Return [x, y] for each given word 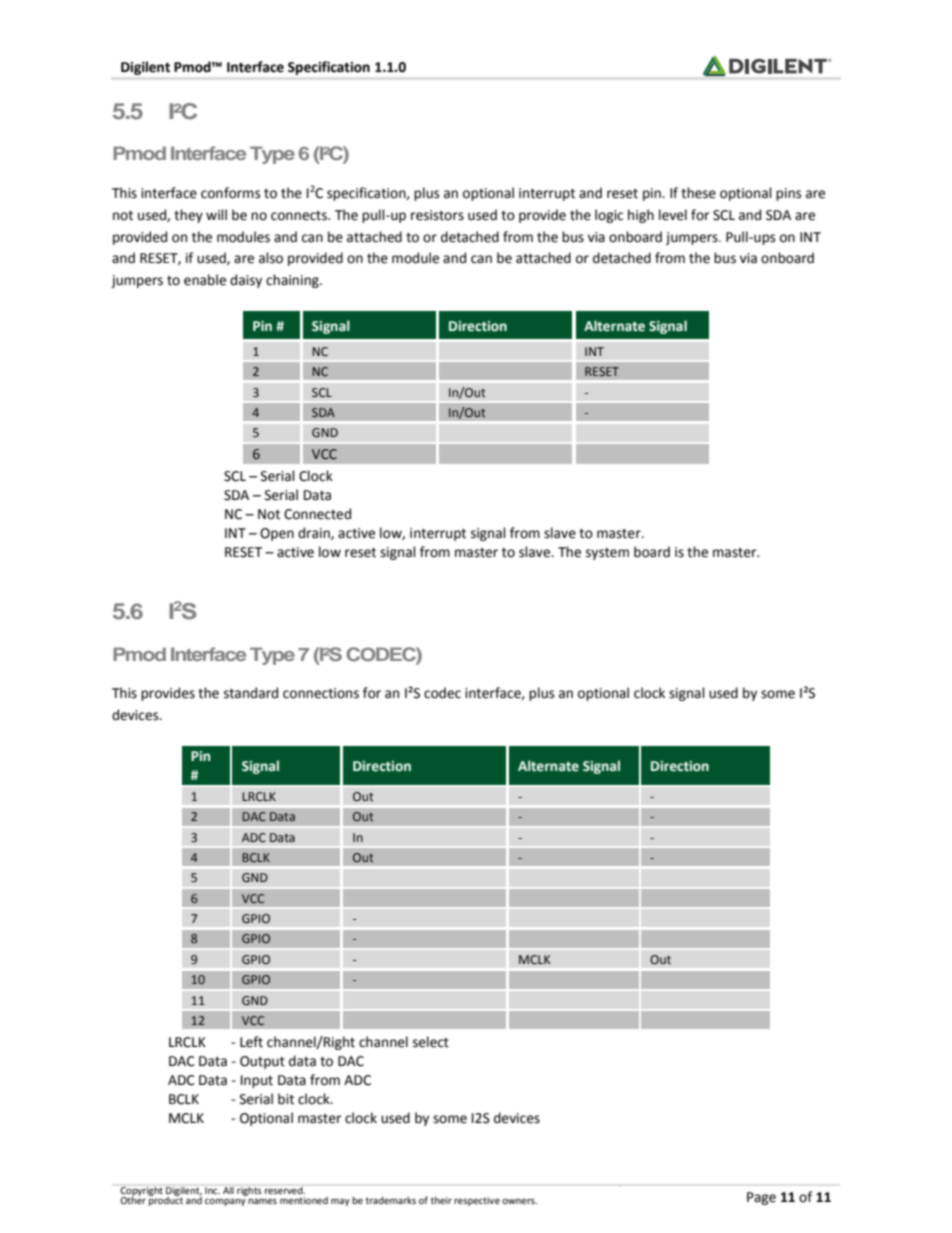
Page [761, 1198]
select [431, 1042]
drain [315, 533]
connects [300, 216]
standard [251, 693]
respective [477, 1201]
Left [251, 1042]
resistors [437, 215]
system [607, 554]
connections [321, 693]
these [698, 193]
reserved [285, 1190]
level [673, 215]
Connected [317, 514]
